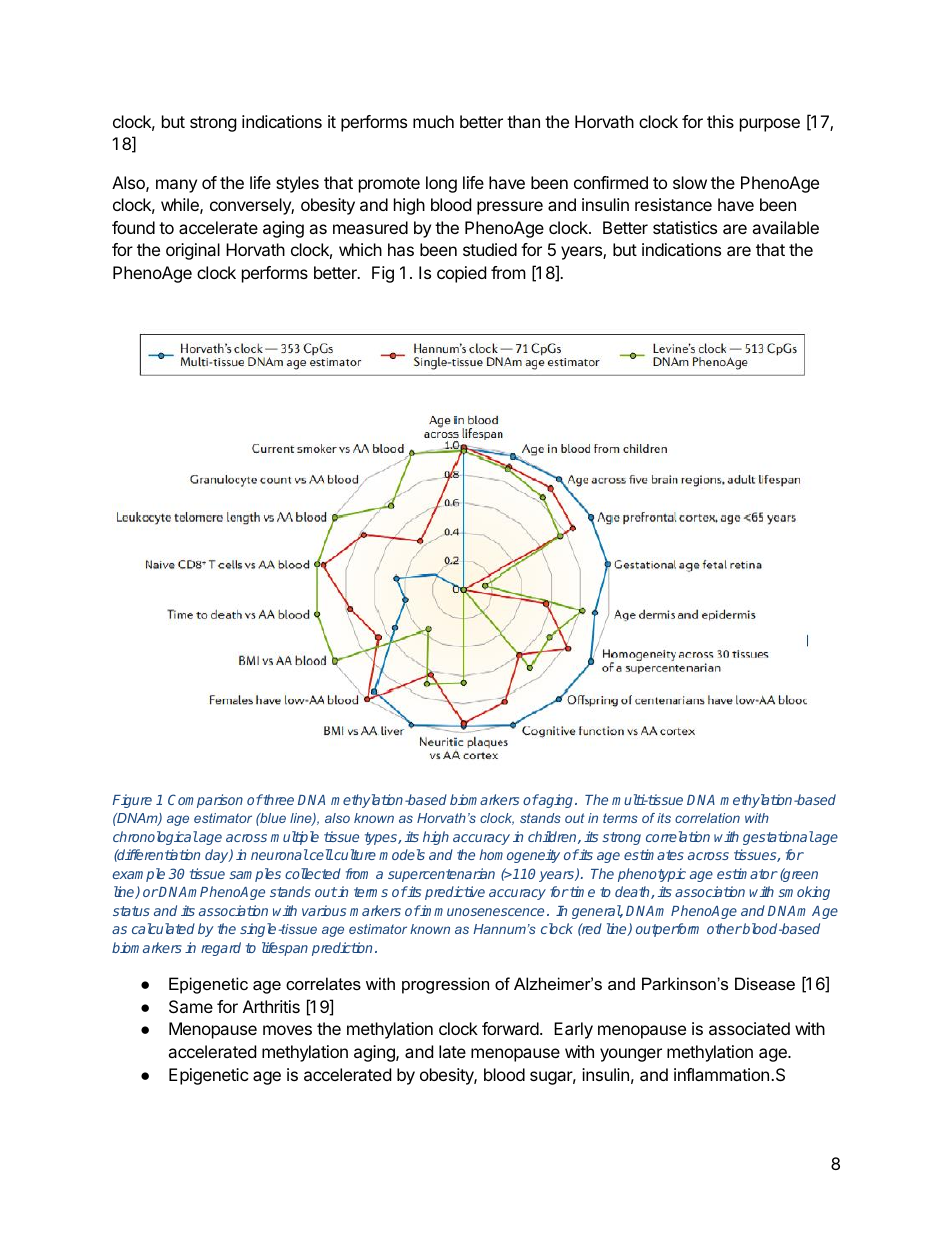 Image resolution: width=952 pixels, height=1233 pixels. I want to click on Same, so click(191, 1006).
